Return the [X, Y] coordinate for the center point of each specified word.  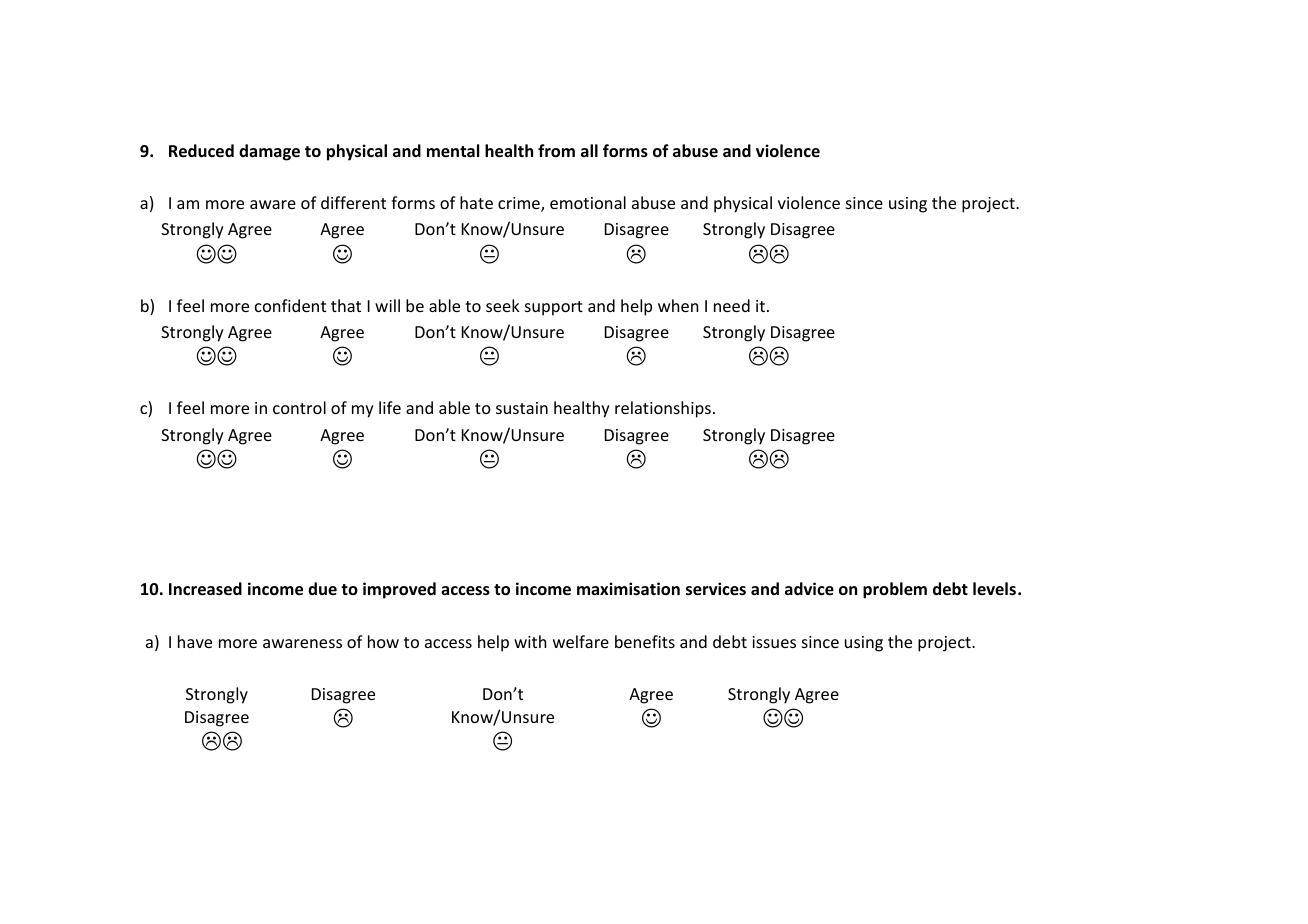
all [589, 150]
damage [269, 152]
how [383, 641]
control [299, 407]
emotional [588, 202]
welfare [581, 641]
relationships [663, 409]
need [732, 305]
